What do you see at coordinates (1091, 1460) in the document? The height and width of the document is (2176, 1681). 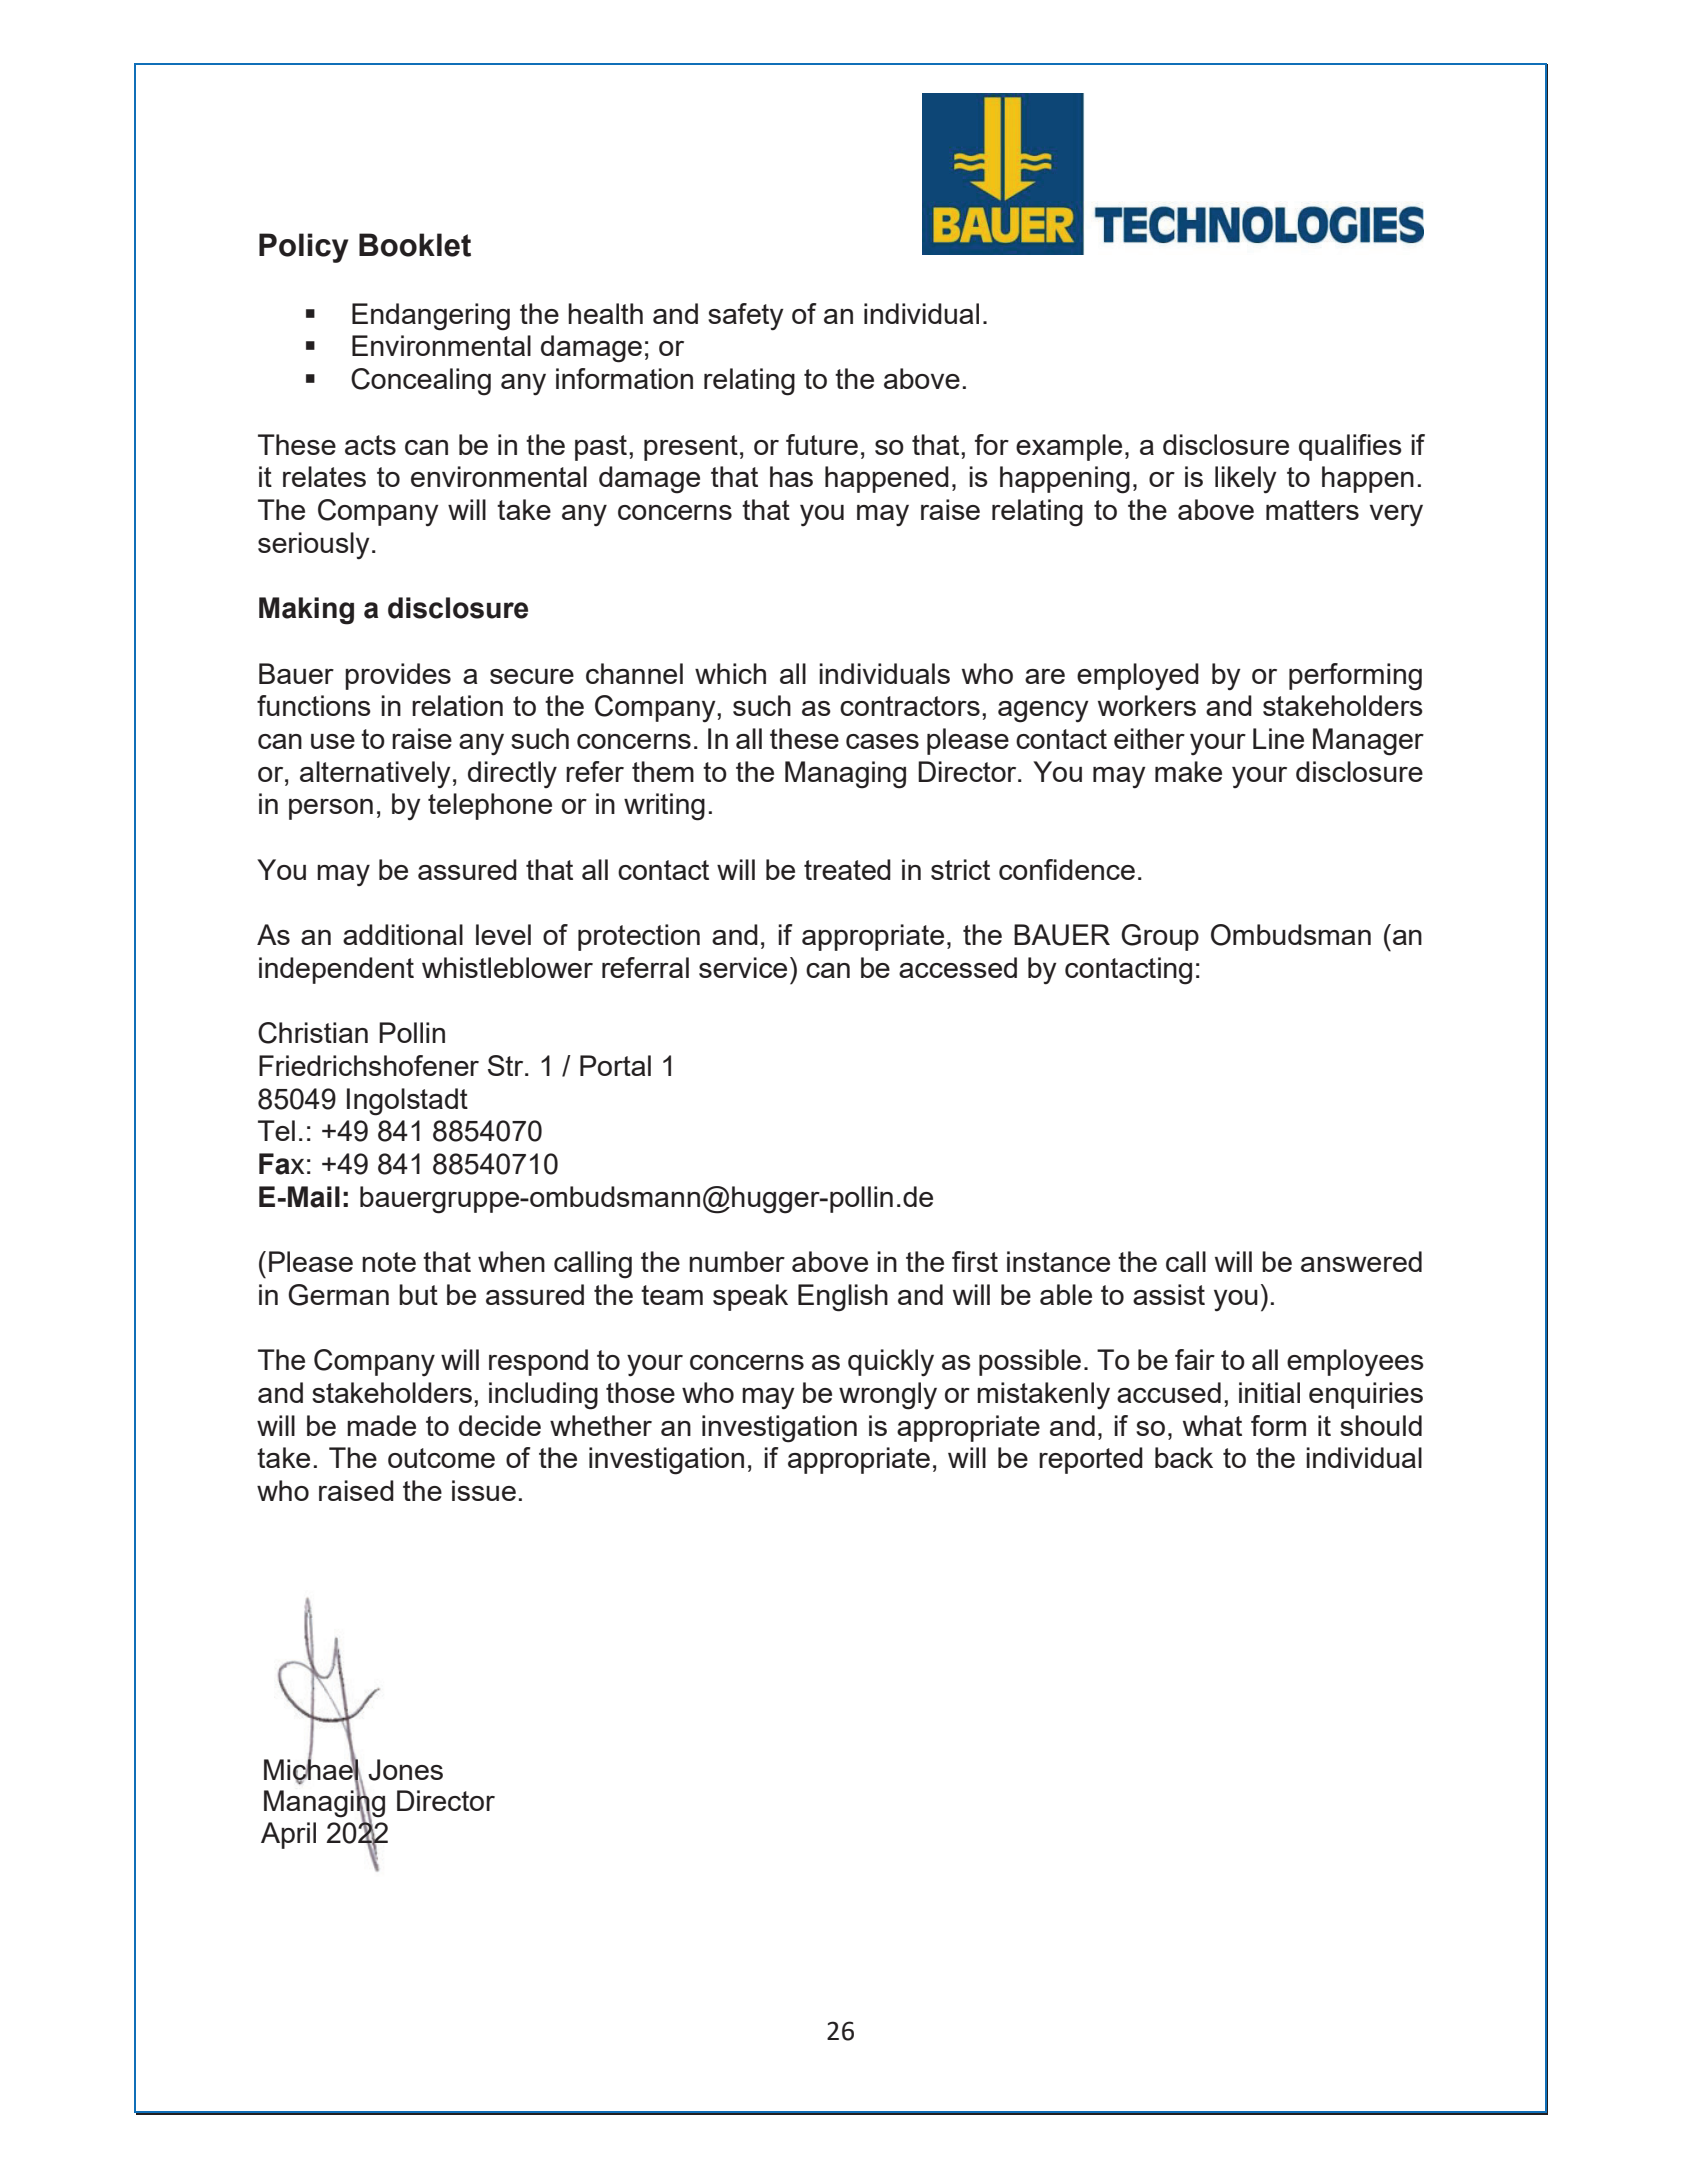 I see `reported` at bounding box center [1091, 1460].
